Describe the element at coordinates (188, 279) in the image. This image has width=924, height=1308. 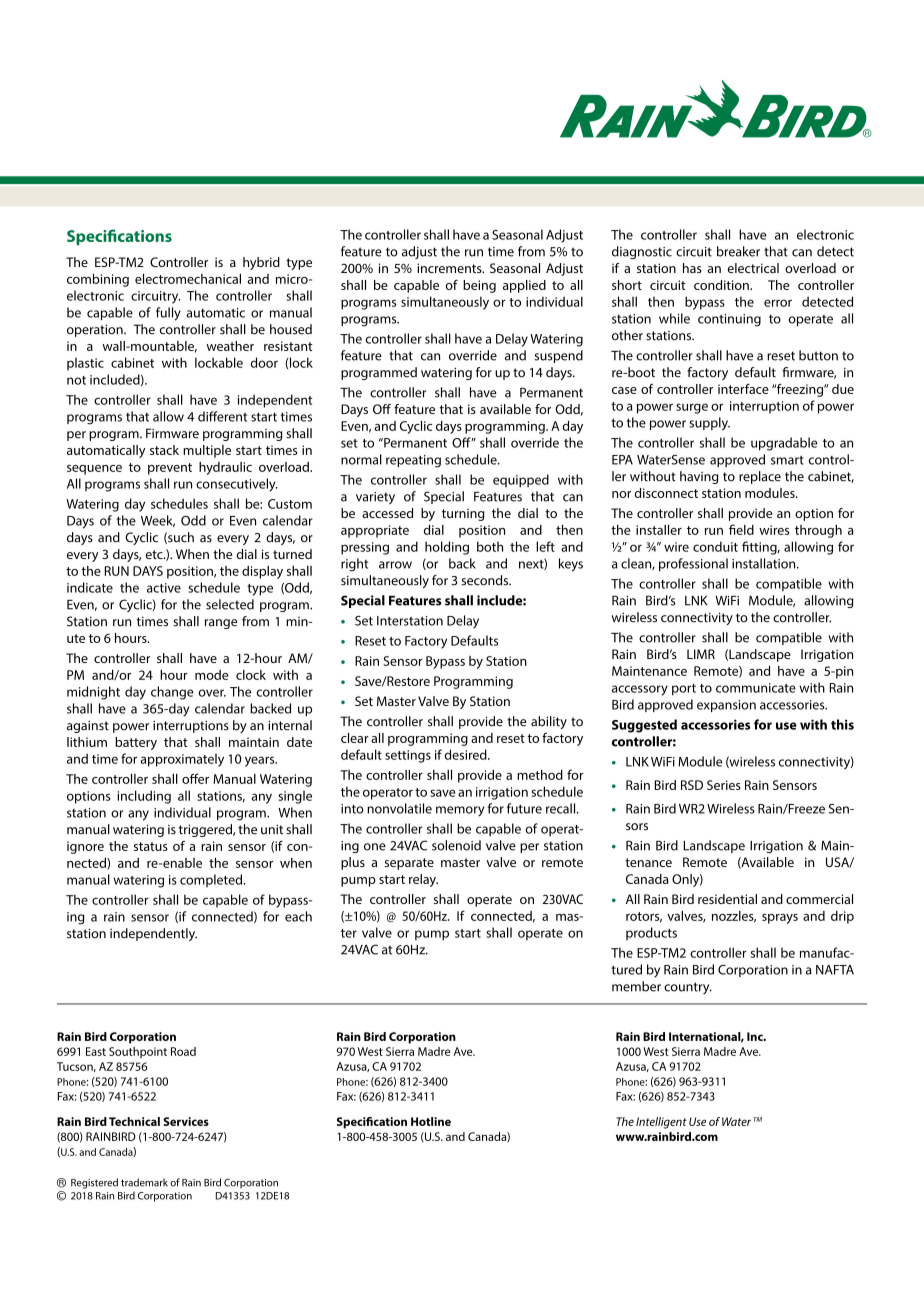
I see `electromechanical` at that location.
